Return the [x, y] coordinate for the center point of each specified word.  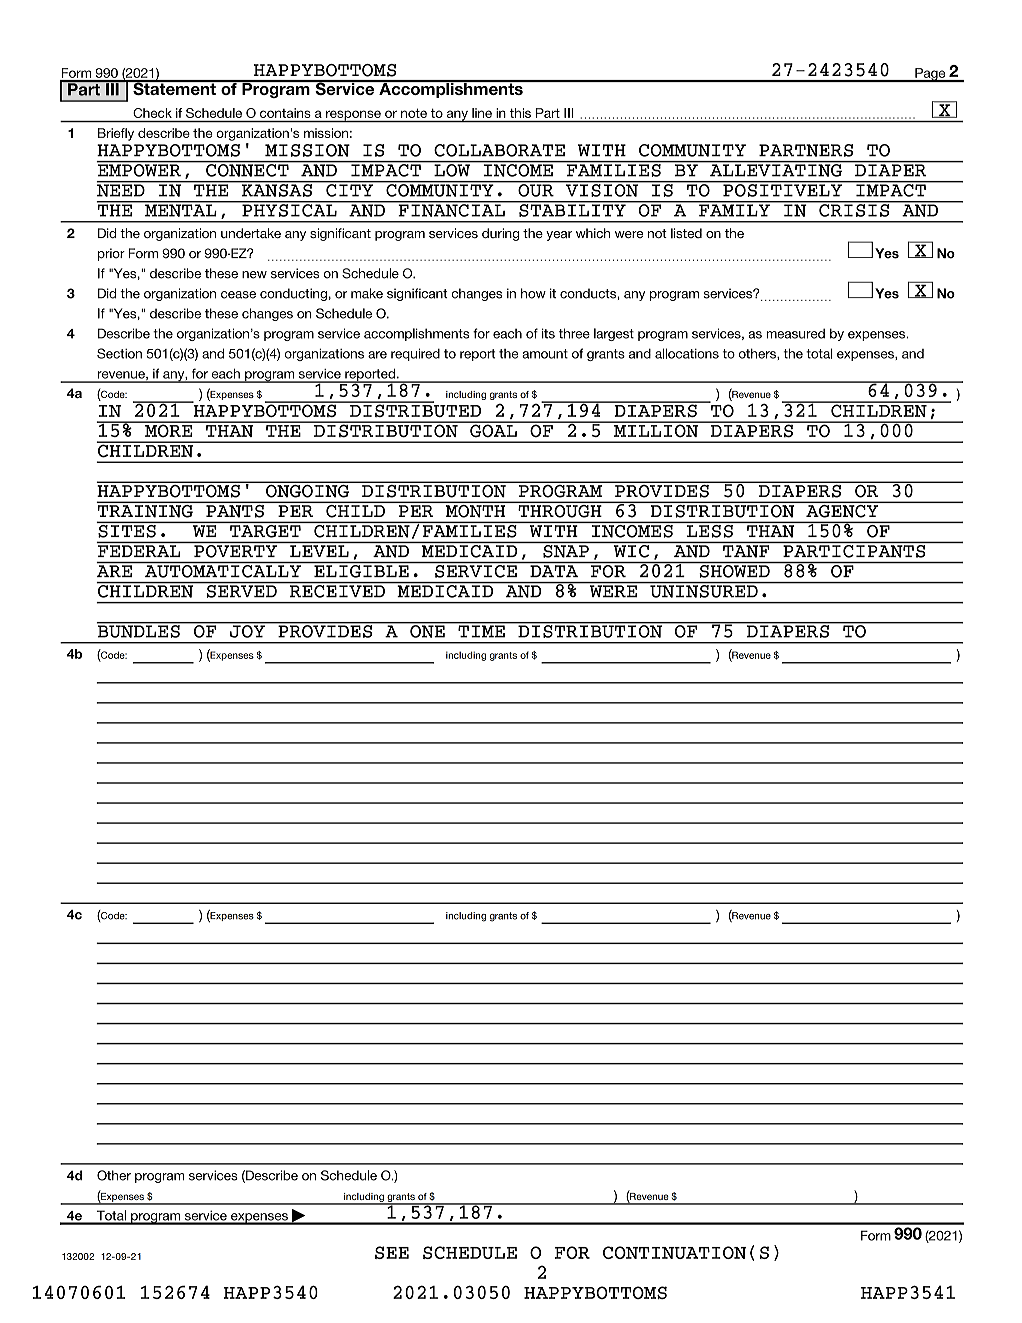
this [520, 113]
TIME [481, 630]
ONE [427, 630]
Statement [174, 87]
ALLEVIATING [776, 169]
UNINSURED [704, 591]
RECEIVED [337, 591]
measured [795, 333]
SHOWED [735, 571]
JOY [247, 630]
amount [545, 354]
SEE [392, 1252]
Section [119, 353]
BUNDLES [139, 630]
